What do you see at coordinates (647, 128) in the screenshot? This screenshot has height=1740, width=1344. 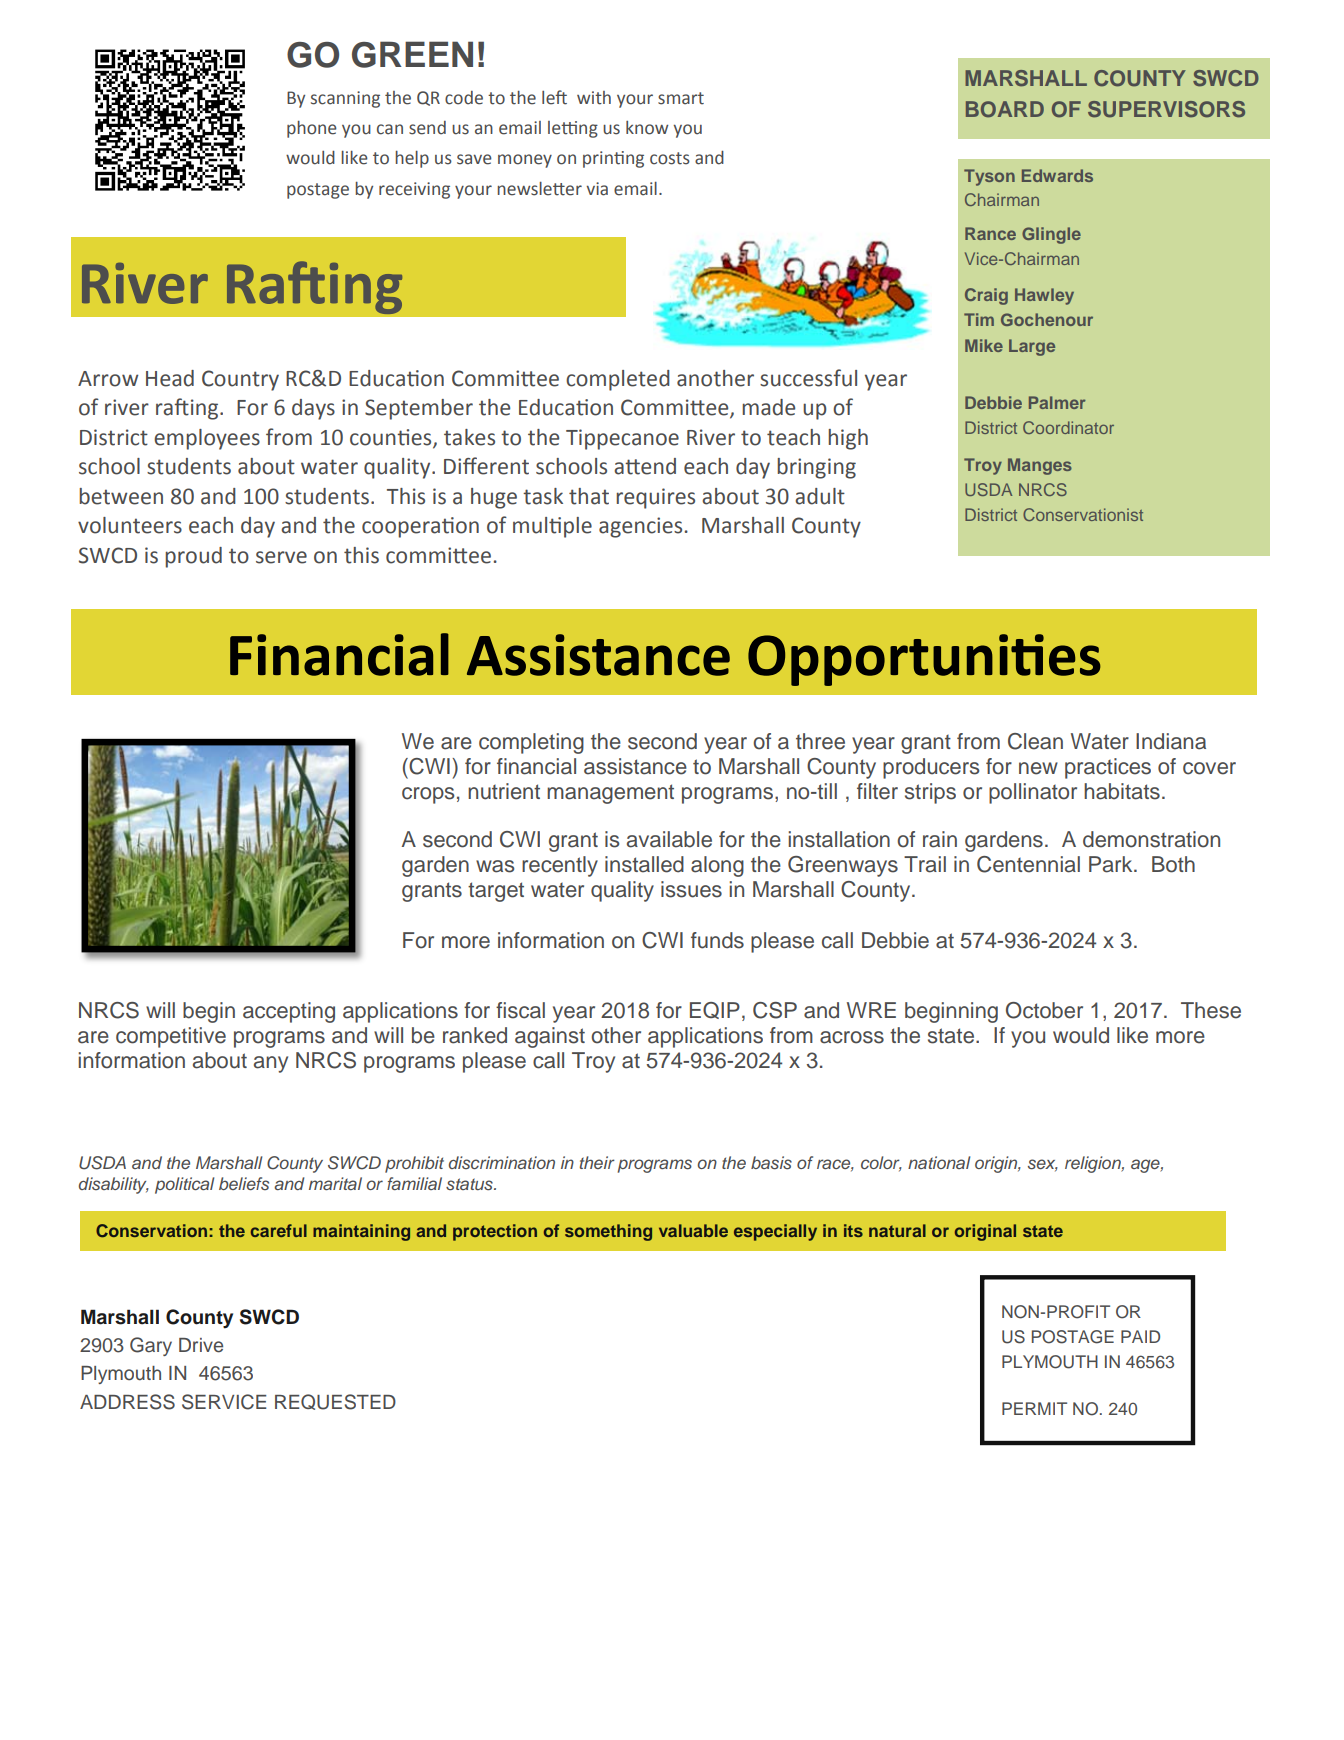 I see `know` at bounding box center [647, 128].
